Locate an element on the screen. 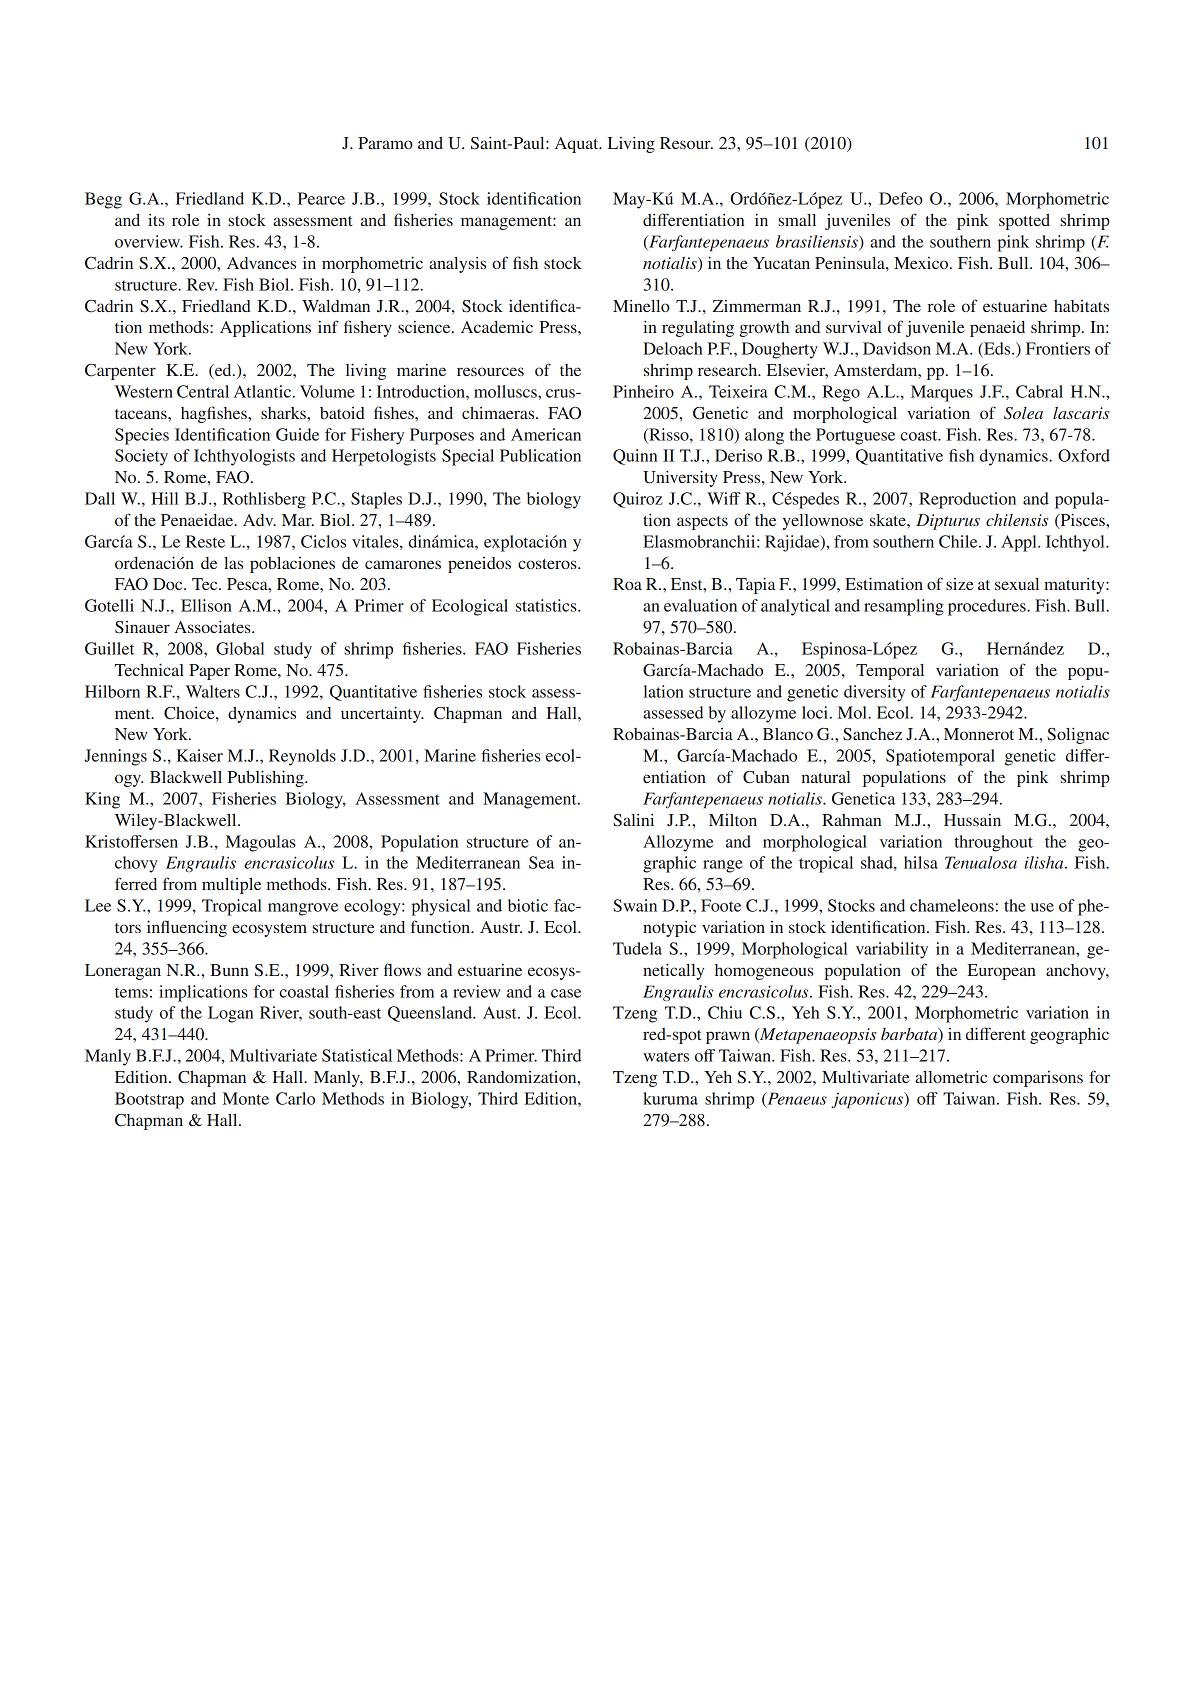 The image size is (1196, 1692). biotic is located at coordinates (528, 905).
